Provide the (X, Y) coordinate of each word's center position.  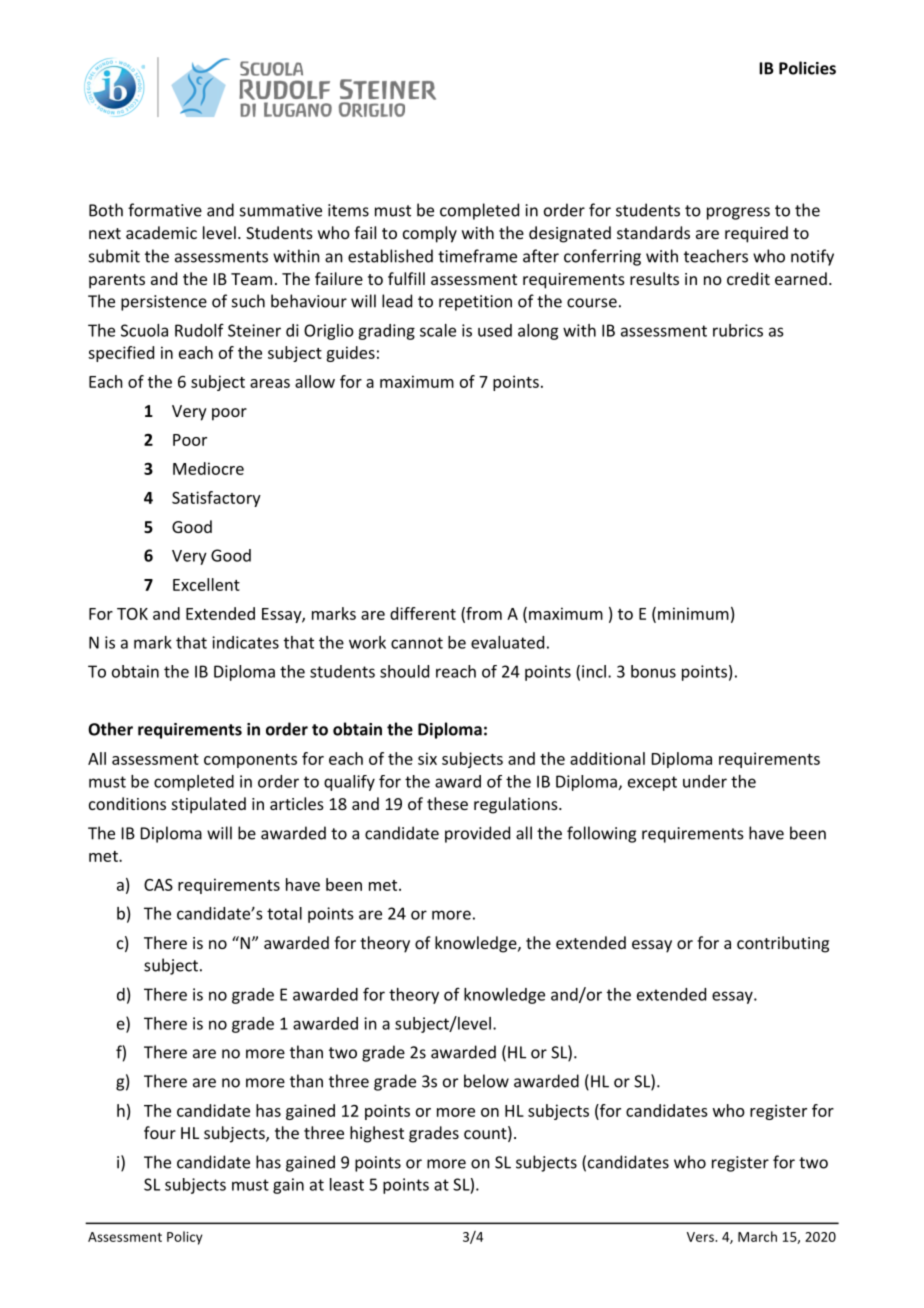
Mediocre (208, 468)
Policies (807, 68)
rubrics (738, 330)
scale (438, 330)
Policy (185, 1238)
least (347, 1184)
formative (165, 210)
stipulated (209, 805)
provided (477, 834)
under (705, 781)
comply (430, 234)
